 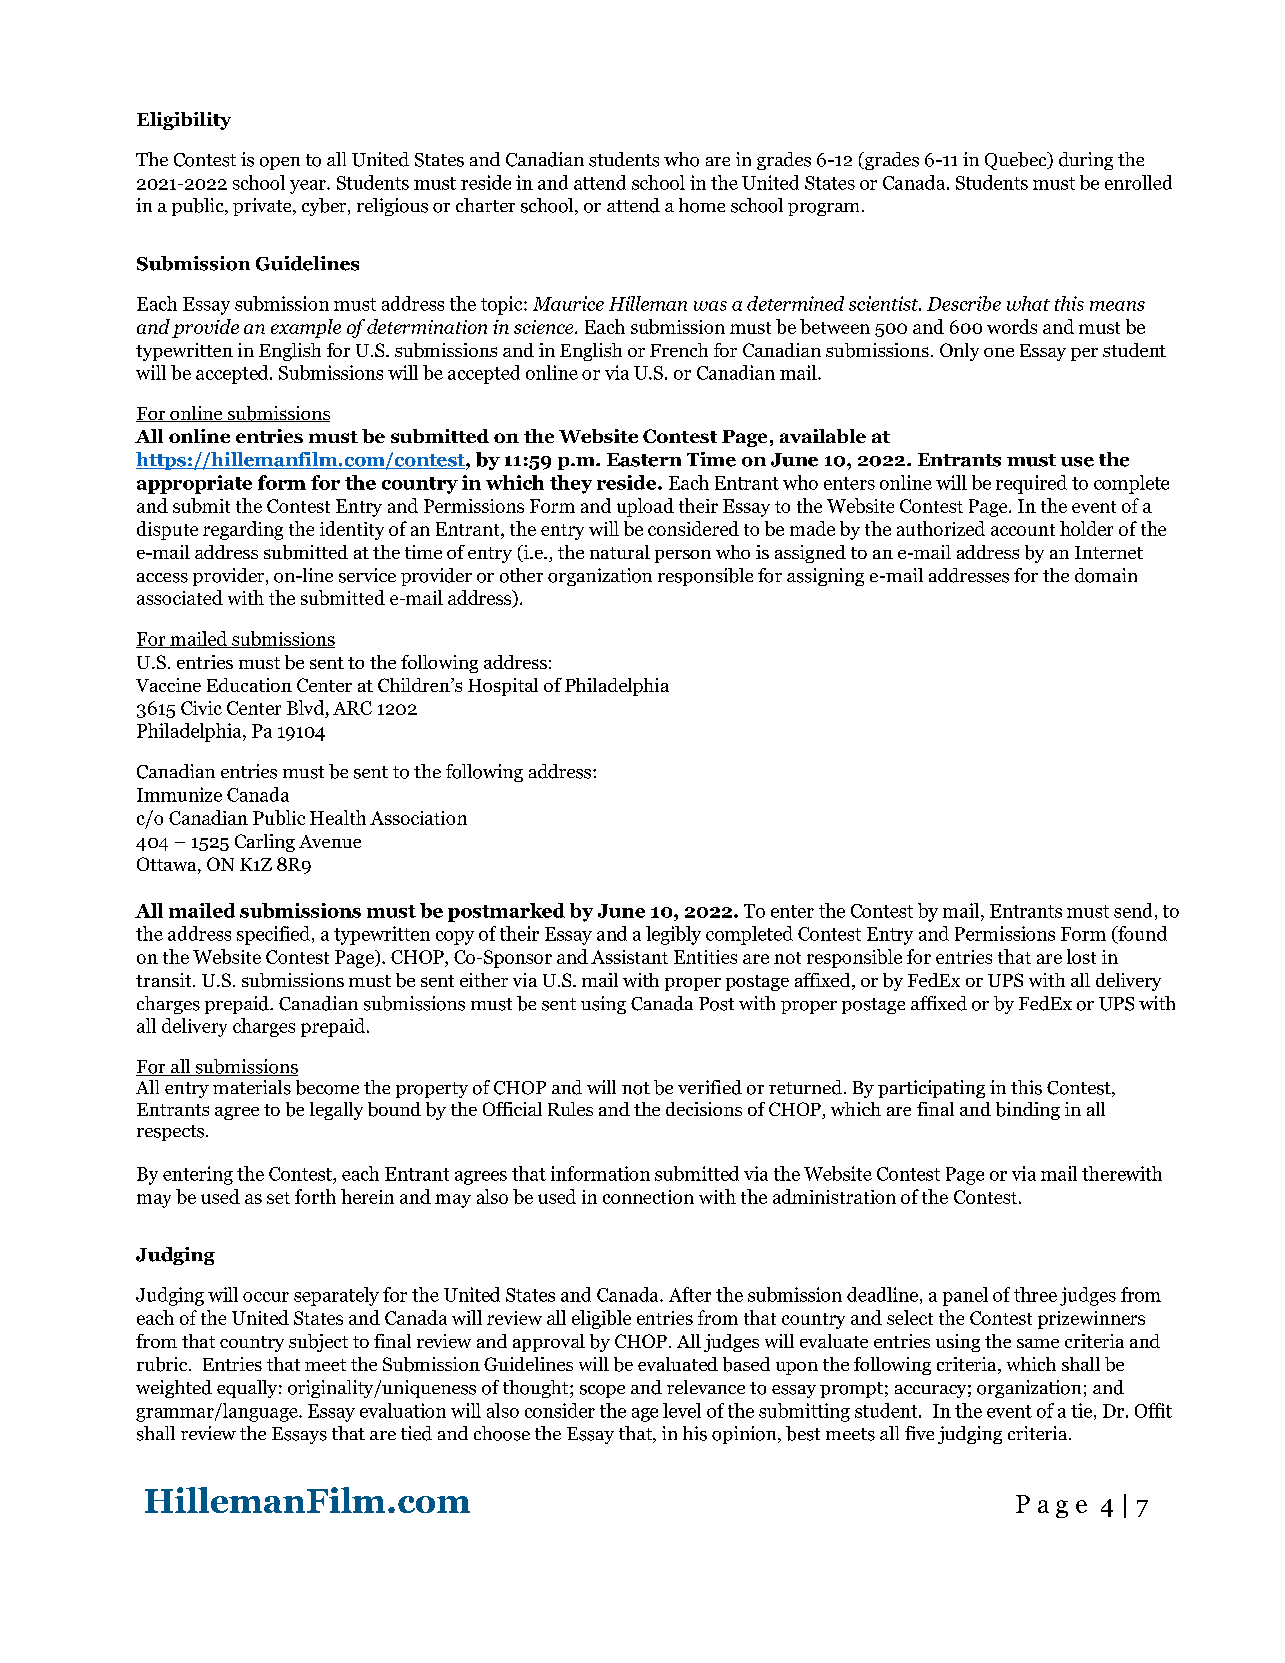 I want to click on send, so click(x=1133, y=910).
